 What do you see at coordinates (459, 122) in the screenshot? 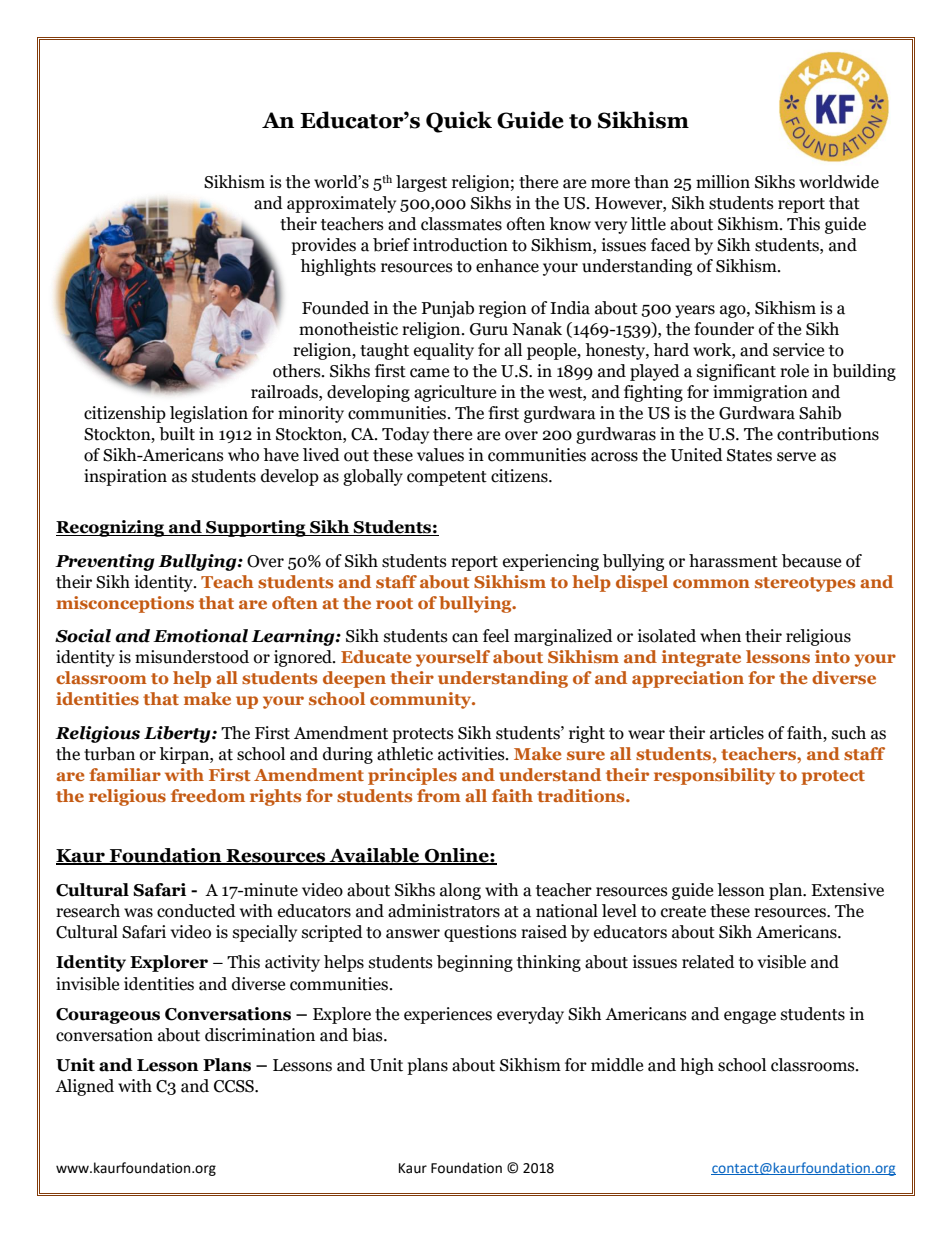
I see `Quick` at bounding box center [459, 122].
